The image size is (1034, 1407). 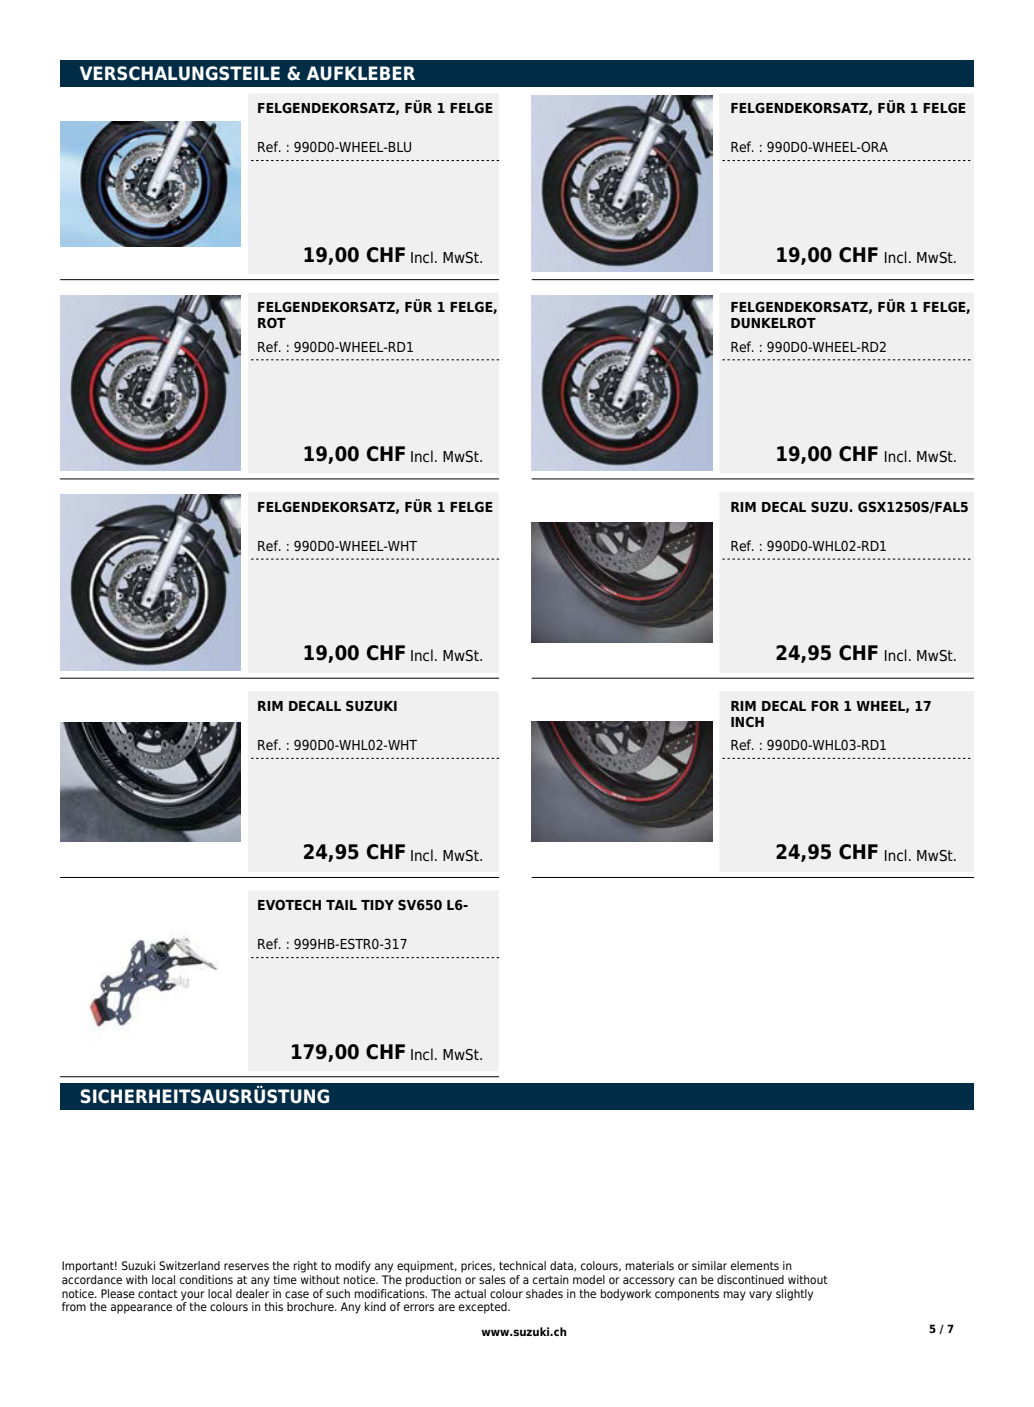 What do you see at coordinates (158, 1294) in the document?
I see `contact` at bounding box center [158, 1294].
